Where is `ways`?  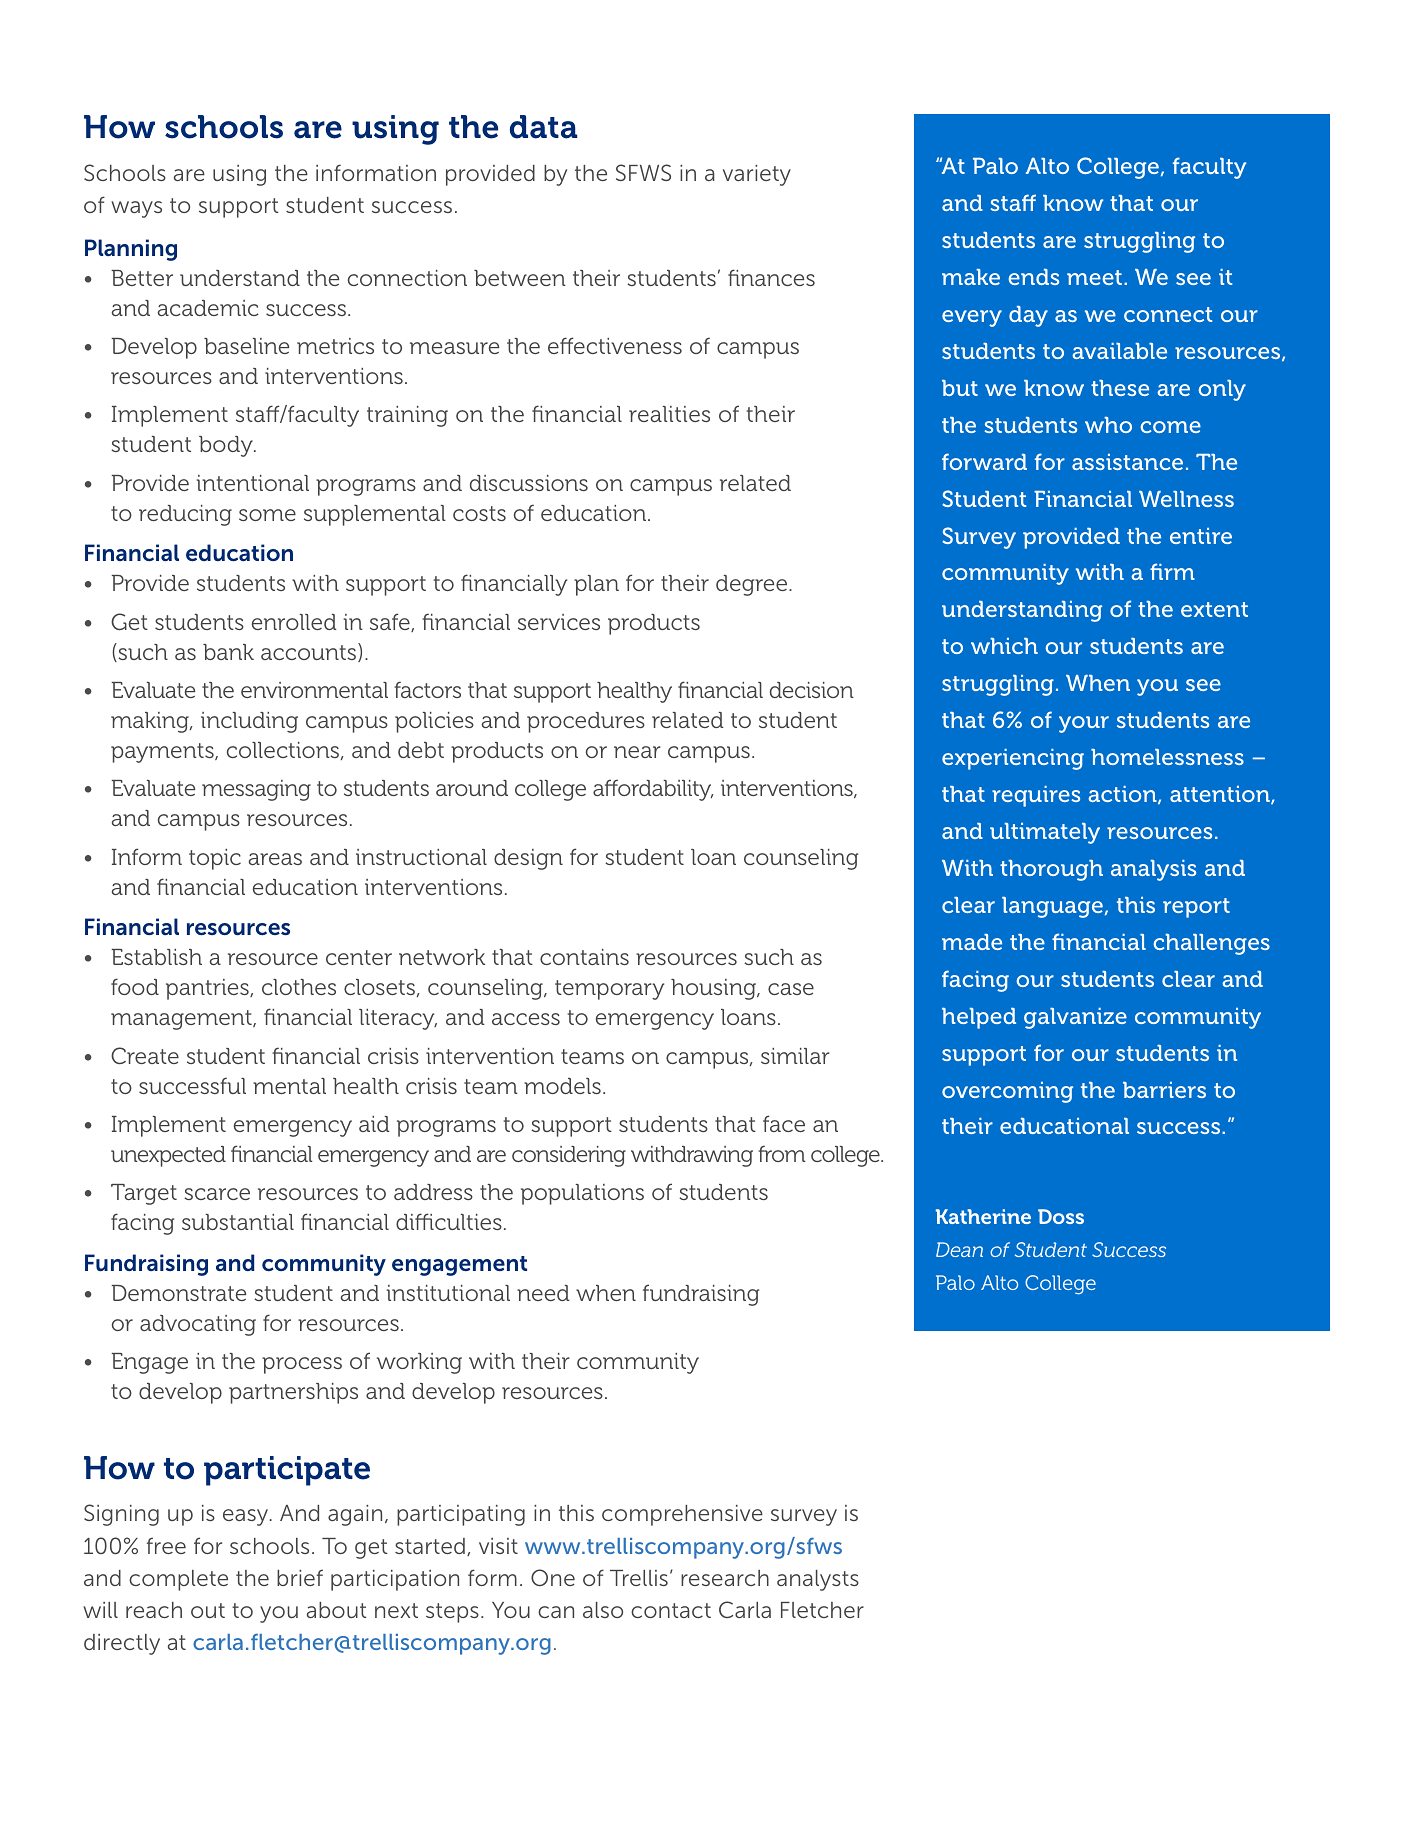
ways is located at coordinates (136, 209).
